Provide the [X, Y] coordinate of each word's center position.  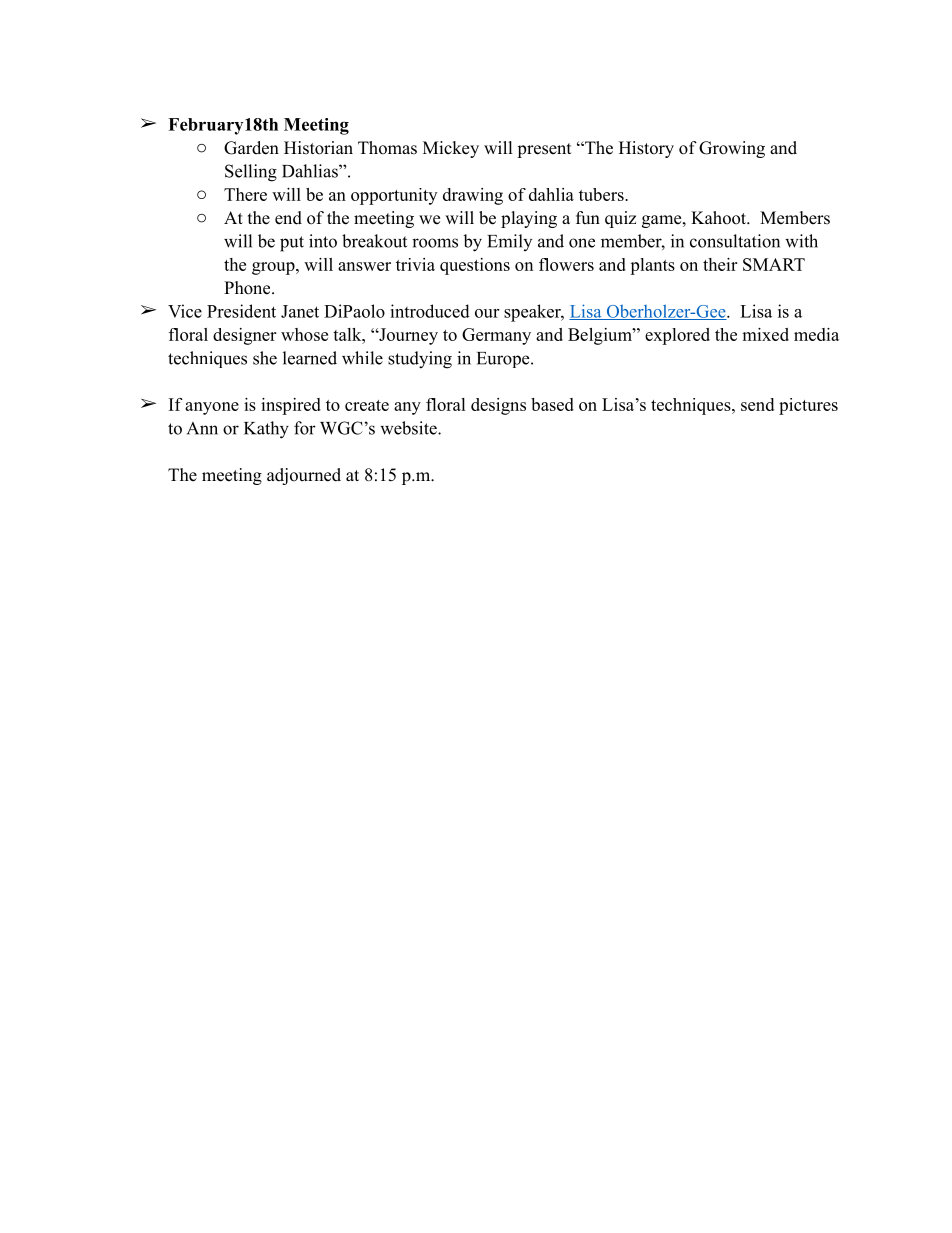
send [757, 404]
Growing [732, 149]
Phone [248, 288]
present [544, 150]
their [720, 264]
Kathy [266, 430]
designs [498, 406]
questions [475, 266]
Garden [251, 148]
